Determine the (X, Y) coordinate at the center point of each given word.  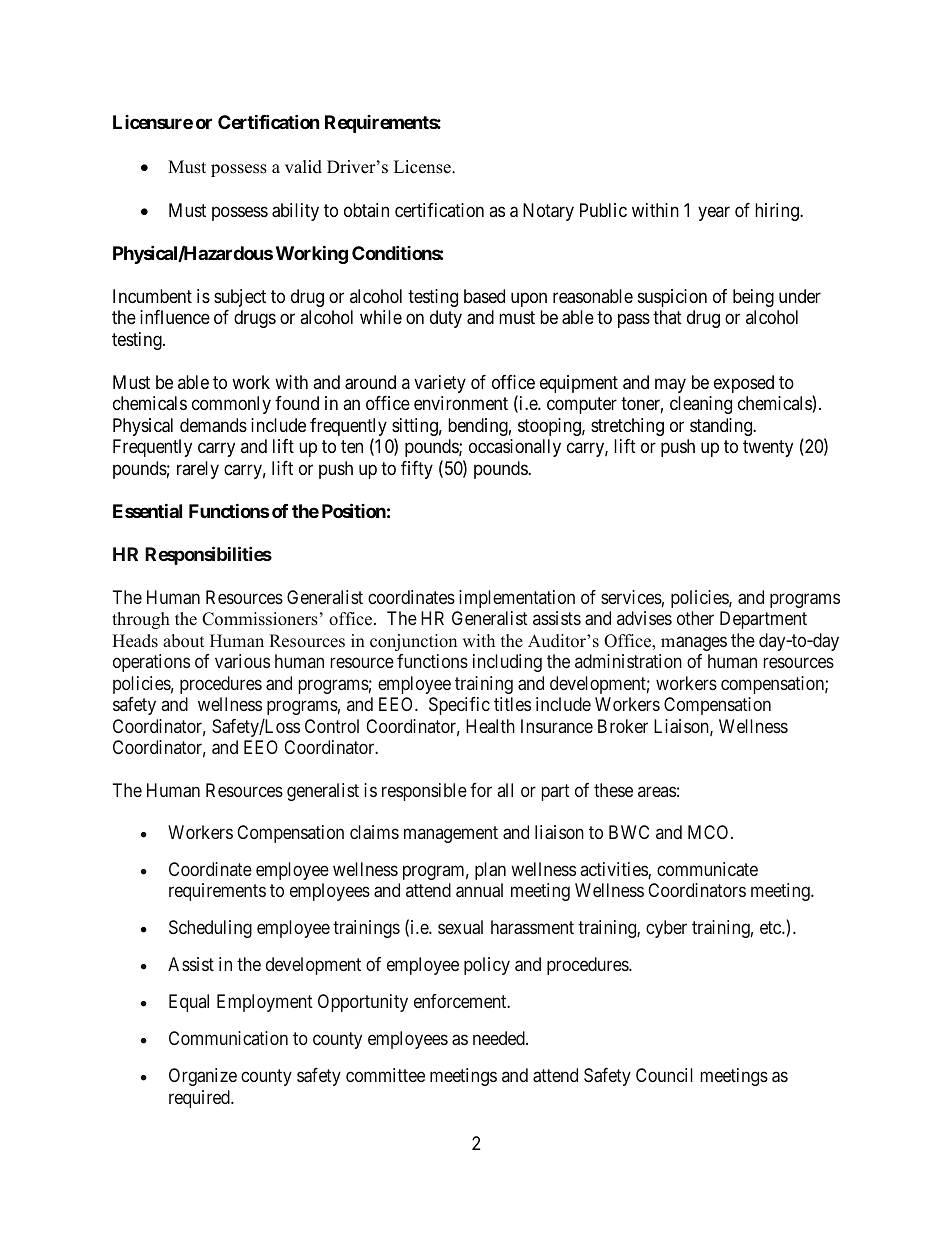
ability (295, 212)
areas (657, 792)
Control (332, 726)
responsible (424, 792)
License (423, 167)
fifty (417, 470)
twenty (768, 449)
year (714, 214)
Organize (203, 1077)
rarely (198, 470)
